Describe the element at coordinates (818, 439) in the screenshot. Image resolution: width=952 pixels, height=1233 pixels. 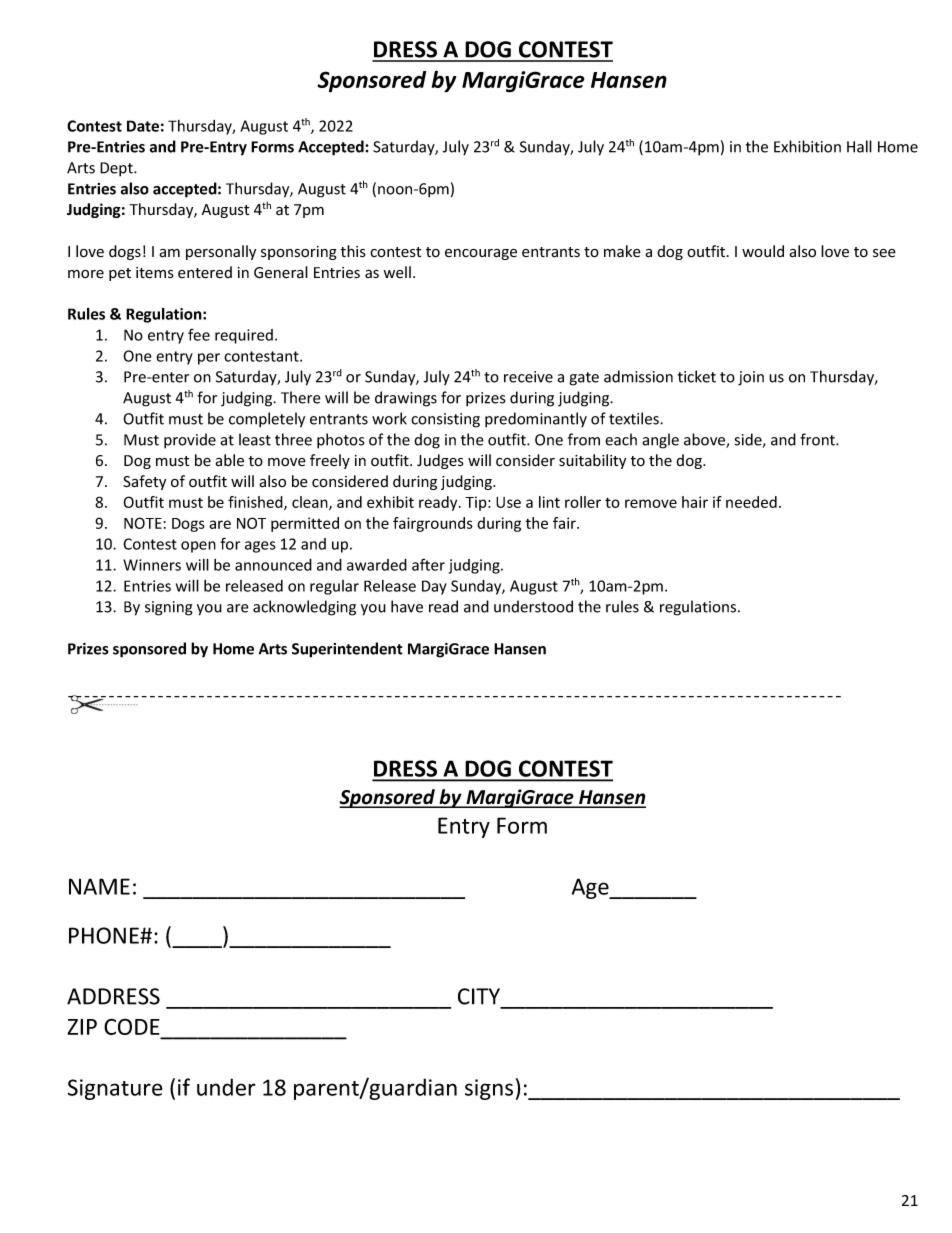
I see `front` at that location.
